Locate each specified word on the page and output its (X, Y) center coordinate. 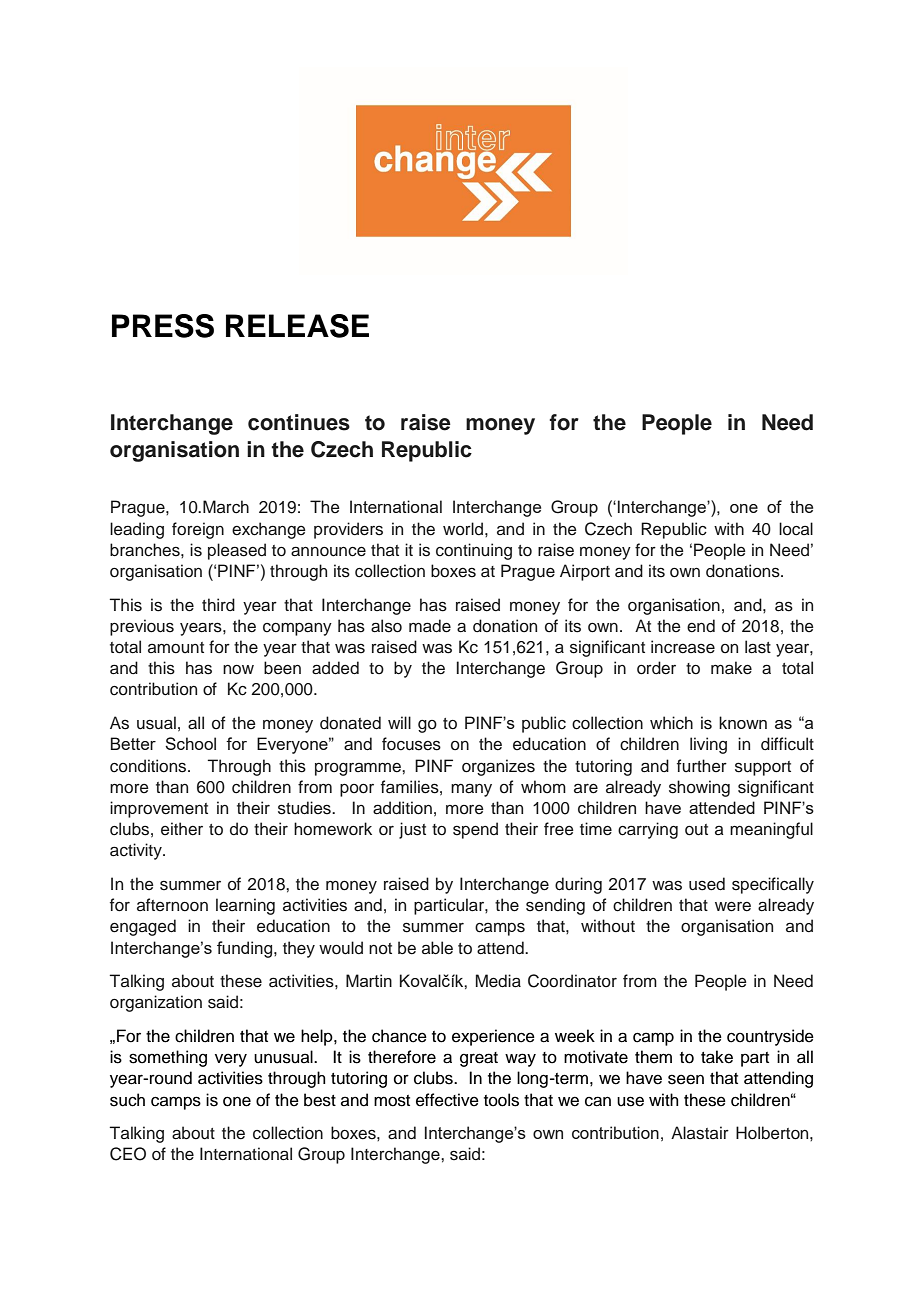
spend (475, 830)
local (796, 529)
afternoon (172, 905)
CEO (128, 1154)
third (218, 604)
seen (686, 1079)
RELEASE (297, 326)
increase (683, 647)
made (430, 626)
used (707, 884)
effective (447, 1100)
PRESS (163, 326)
